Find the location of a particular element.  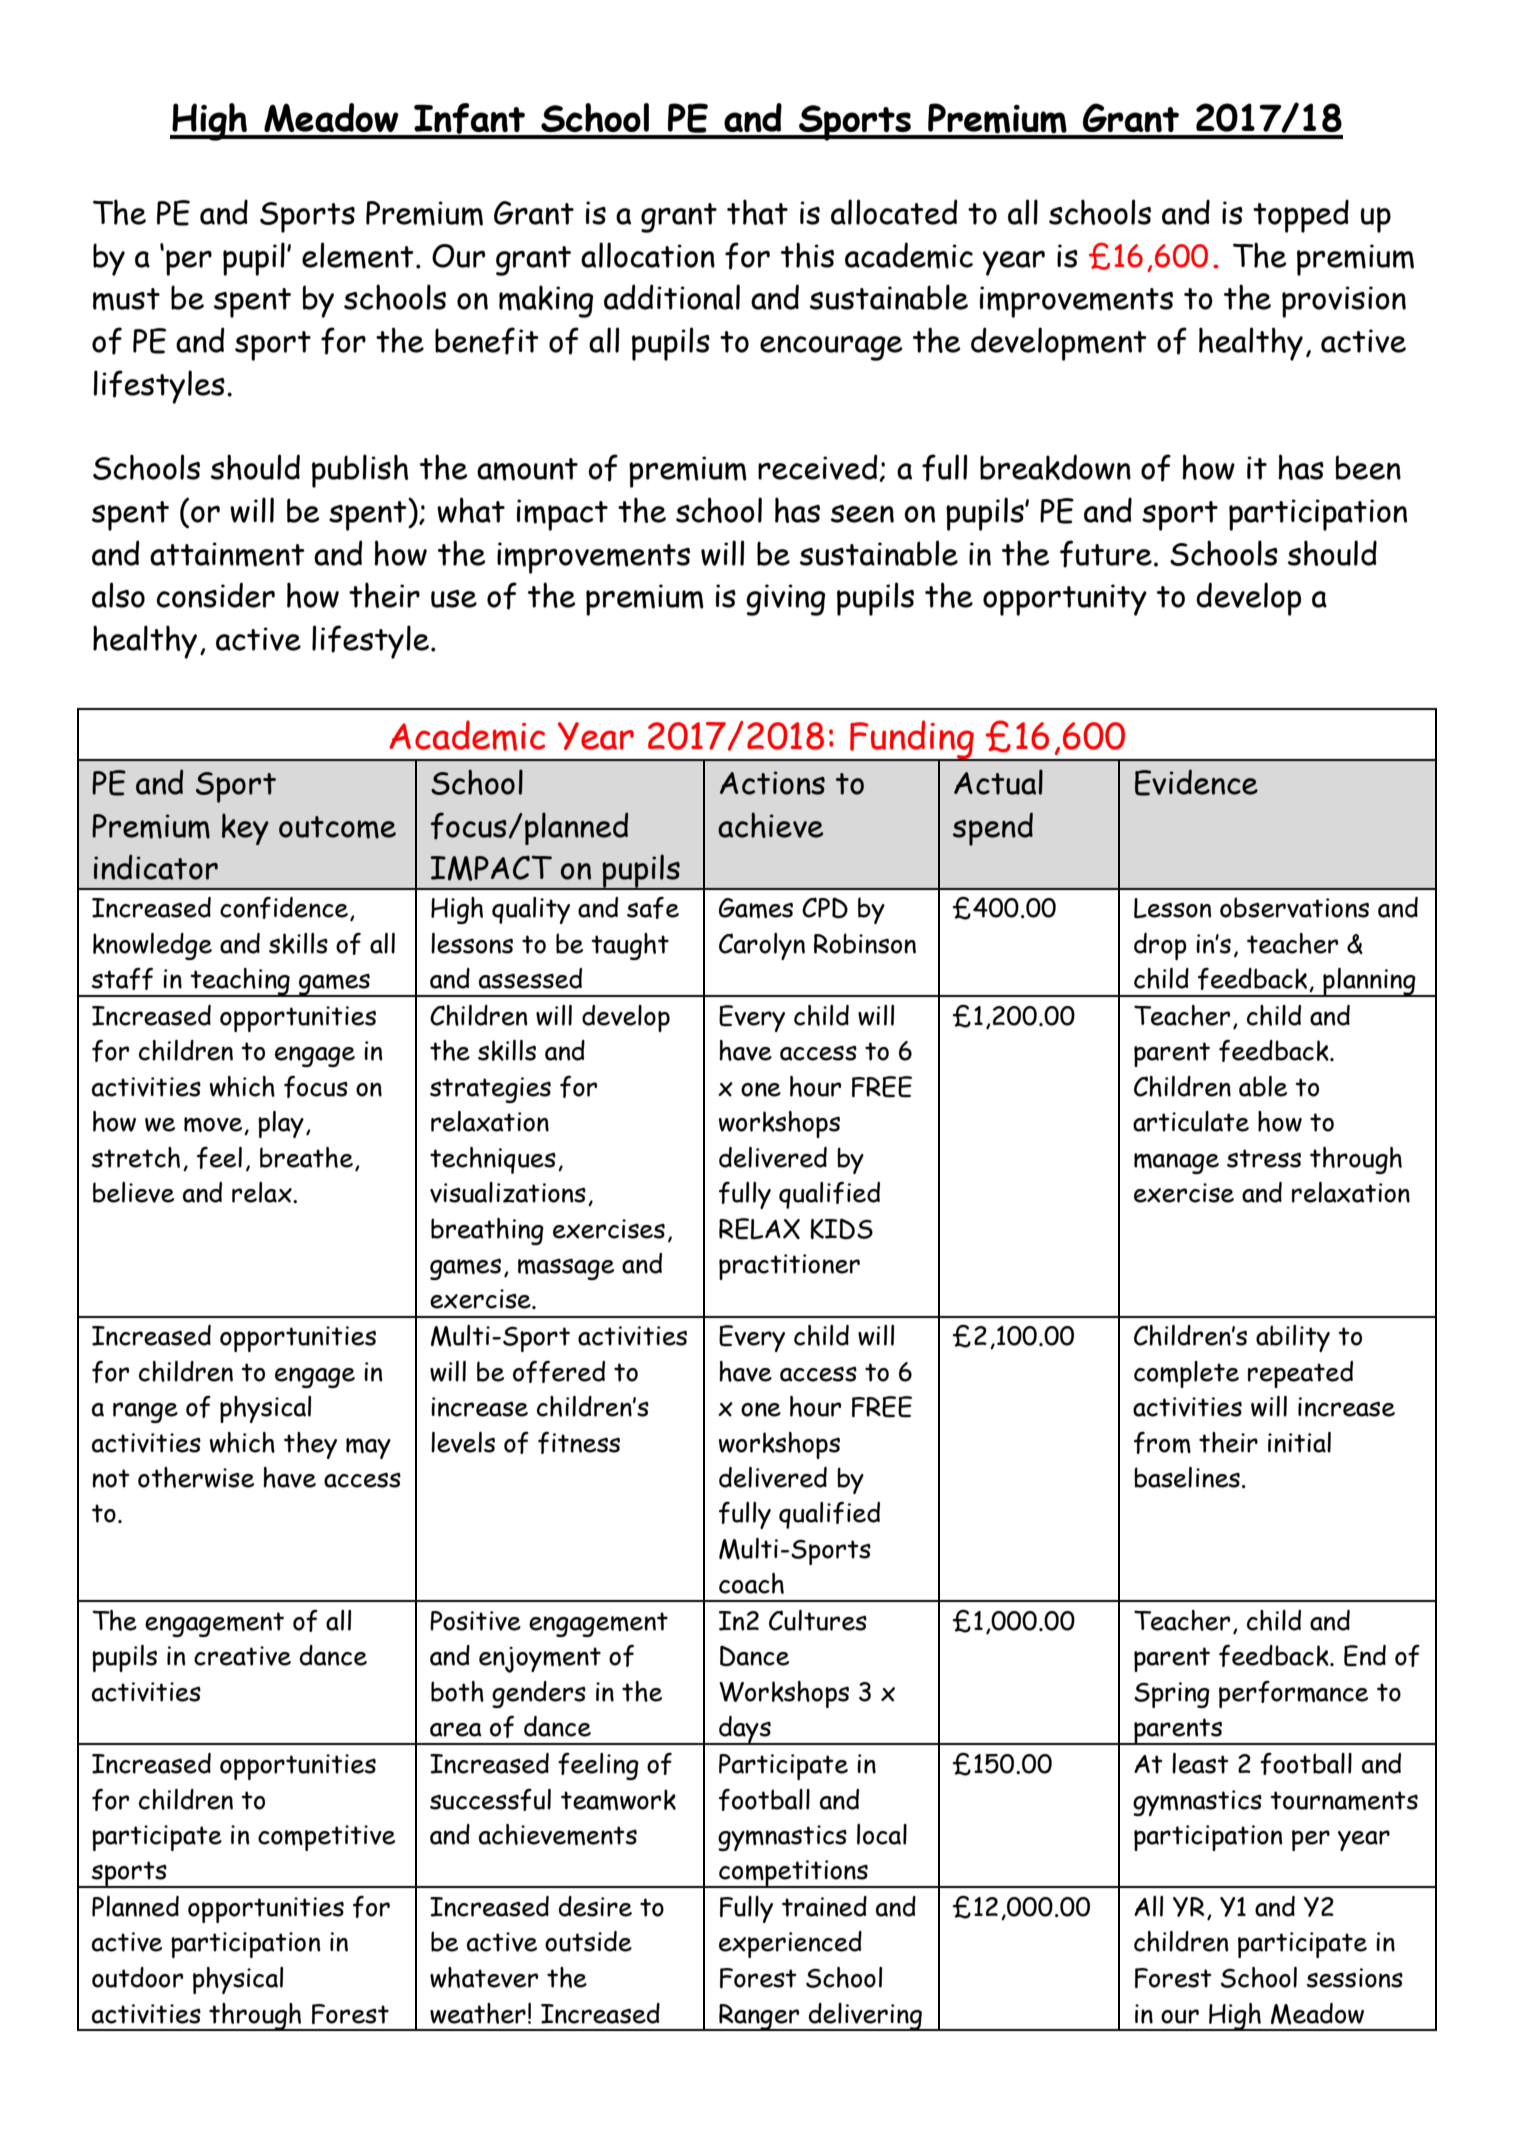

this is located at coordinates (807, 255).
